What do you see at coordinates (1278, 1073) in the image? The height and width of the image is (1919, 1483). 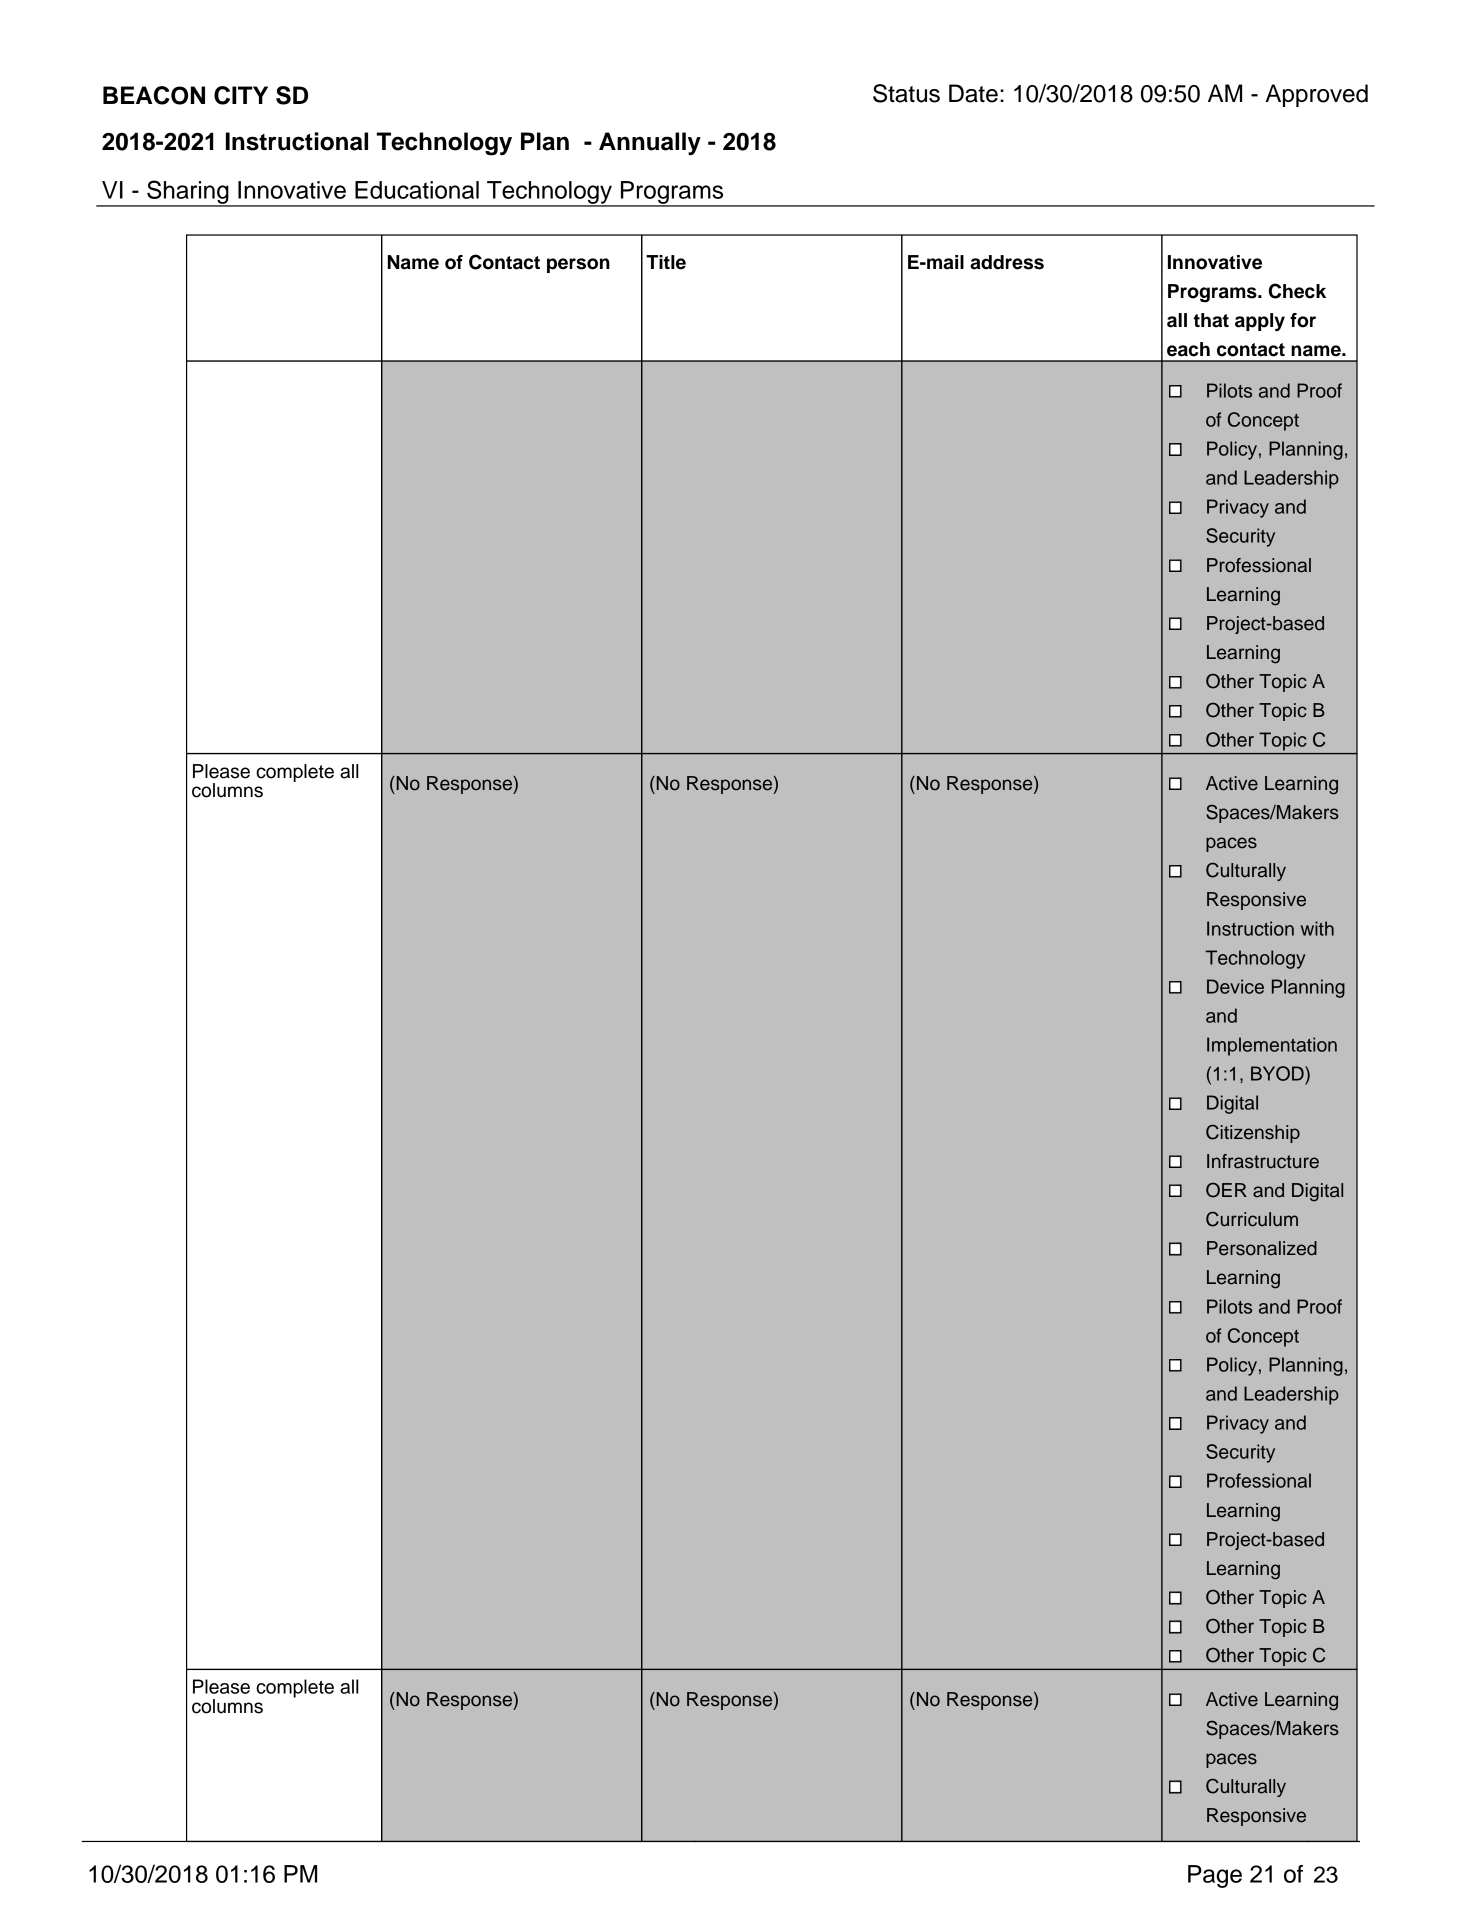 I see `BYOD` at bounding box center [1278, 1073].
